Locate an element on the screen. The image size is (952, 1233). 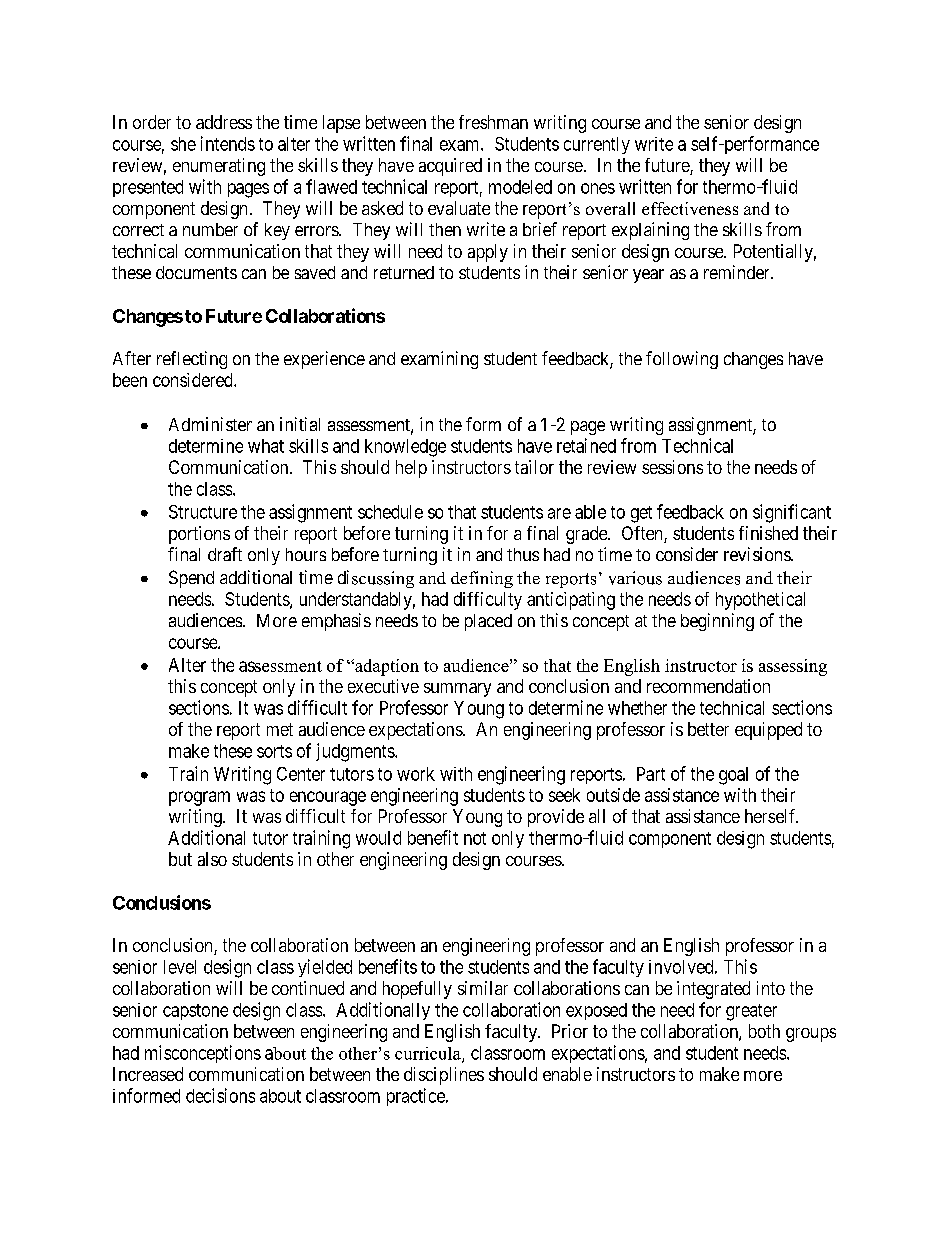
acquired is located at coordinates (450, 167).
